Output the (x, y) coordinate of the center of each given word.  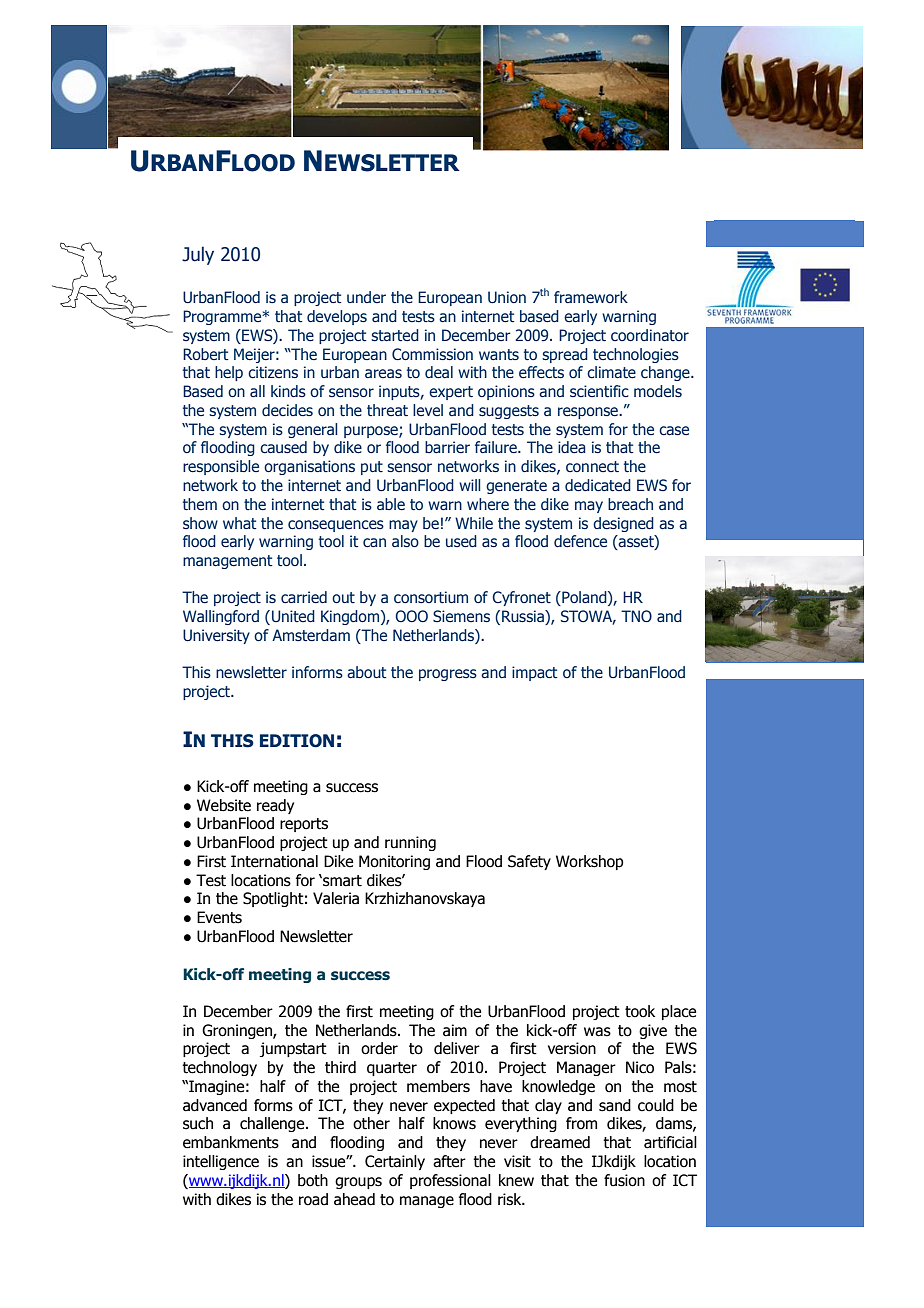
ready (275, 806)
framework (591, 297)
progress (448, 675)
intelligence (221, 1162)
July (198, 255)
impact (535, 673)
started (395, 335)
